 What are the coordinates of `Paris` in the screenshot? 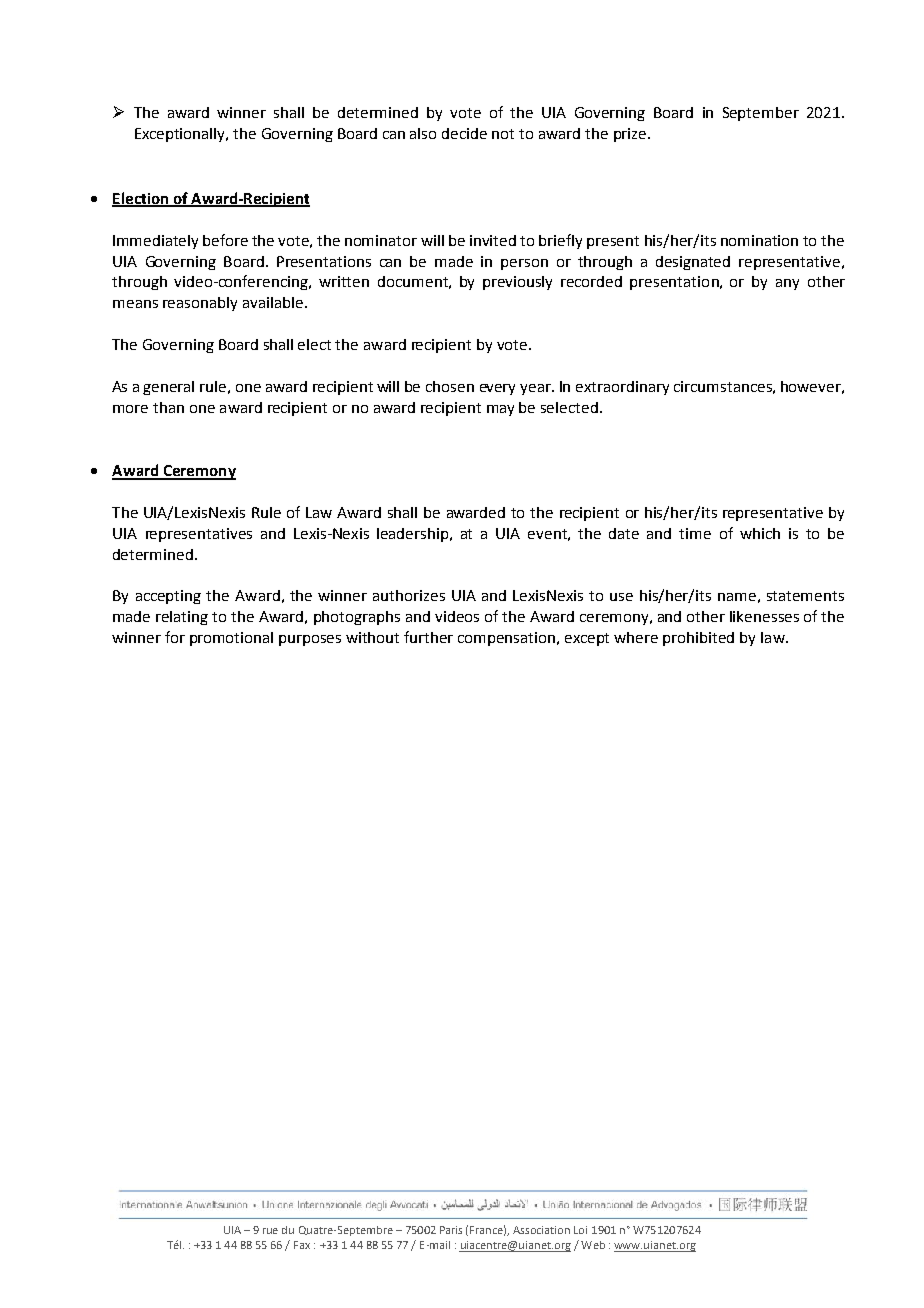 It's located at (451, 1230).
